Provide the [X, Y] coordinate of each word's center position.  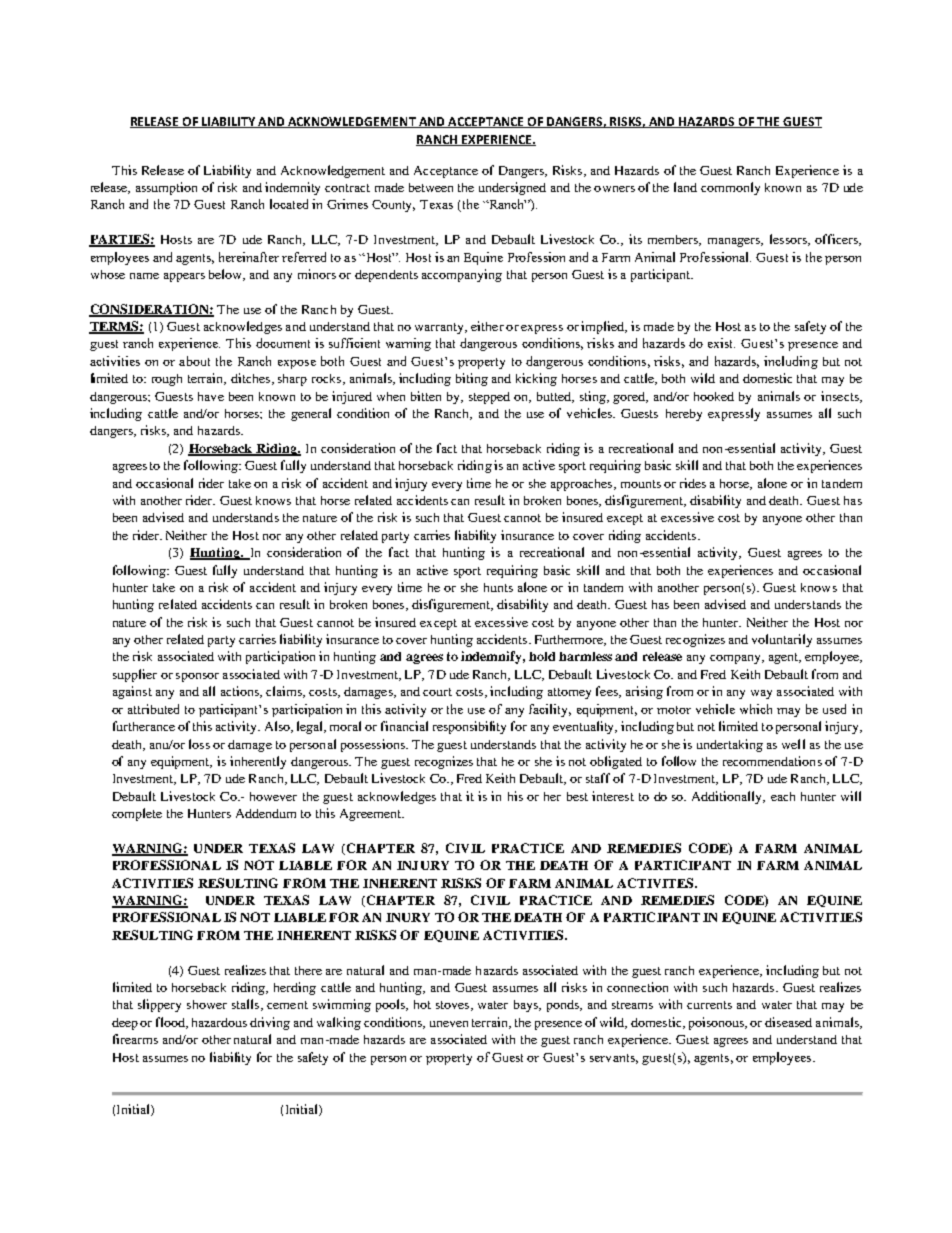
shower [207, 1004]
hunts [498, 587]
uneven [449, 1024]
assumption [166, 188]
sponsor [197, 677]
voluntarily [782, 640]
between [431, 187]
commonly [730, 188]
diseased [788, 1022]
